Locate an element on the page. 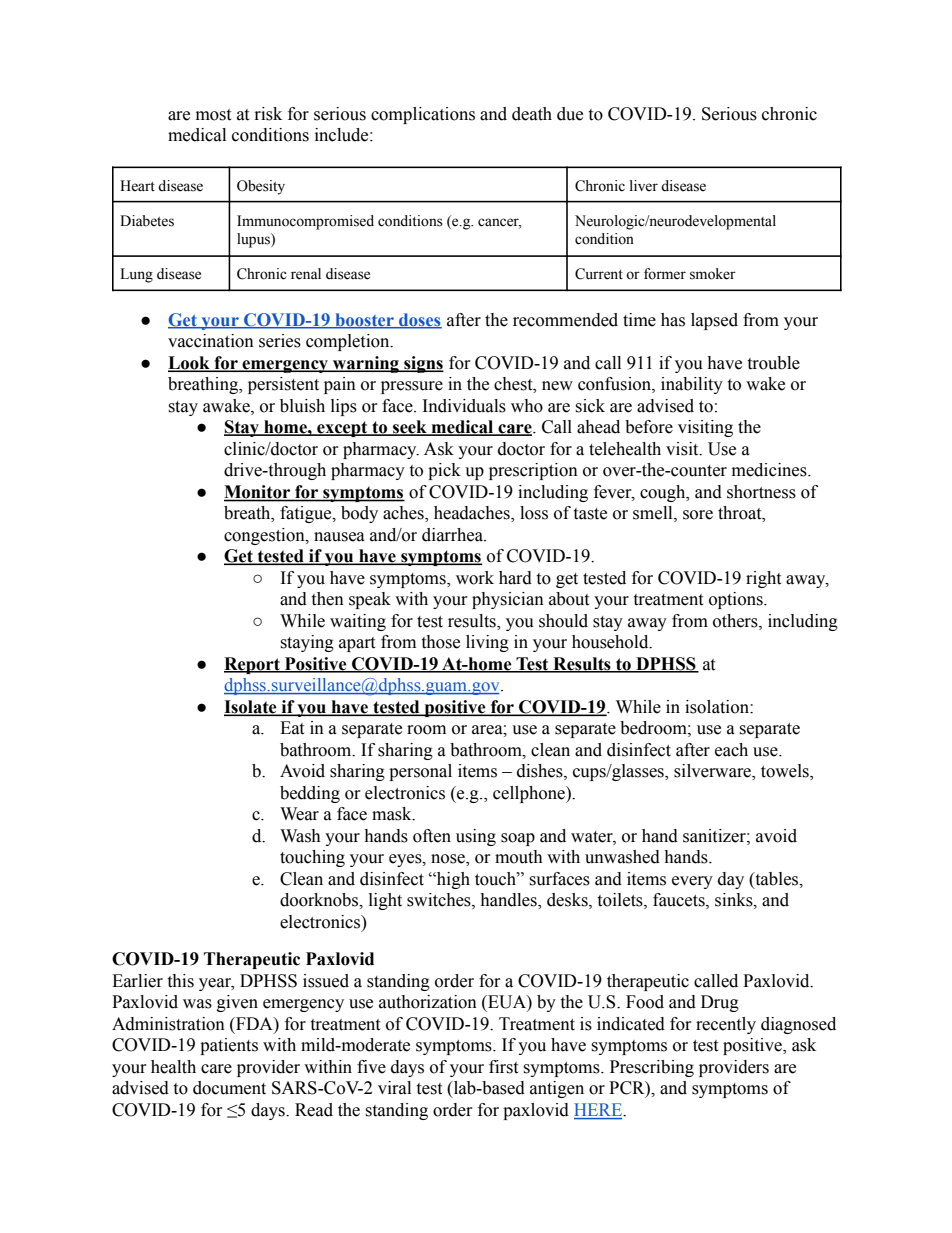 This page has width=952, height=1233. liver is located at coordinates (644, 186).
